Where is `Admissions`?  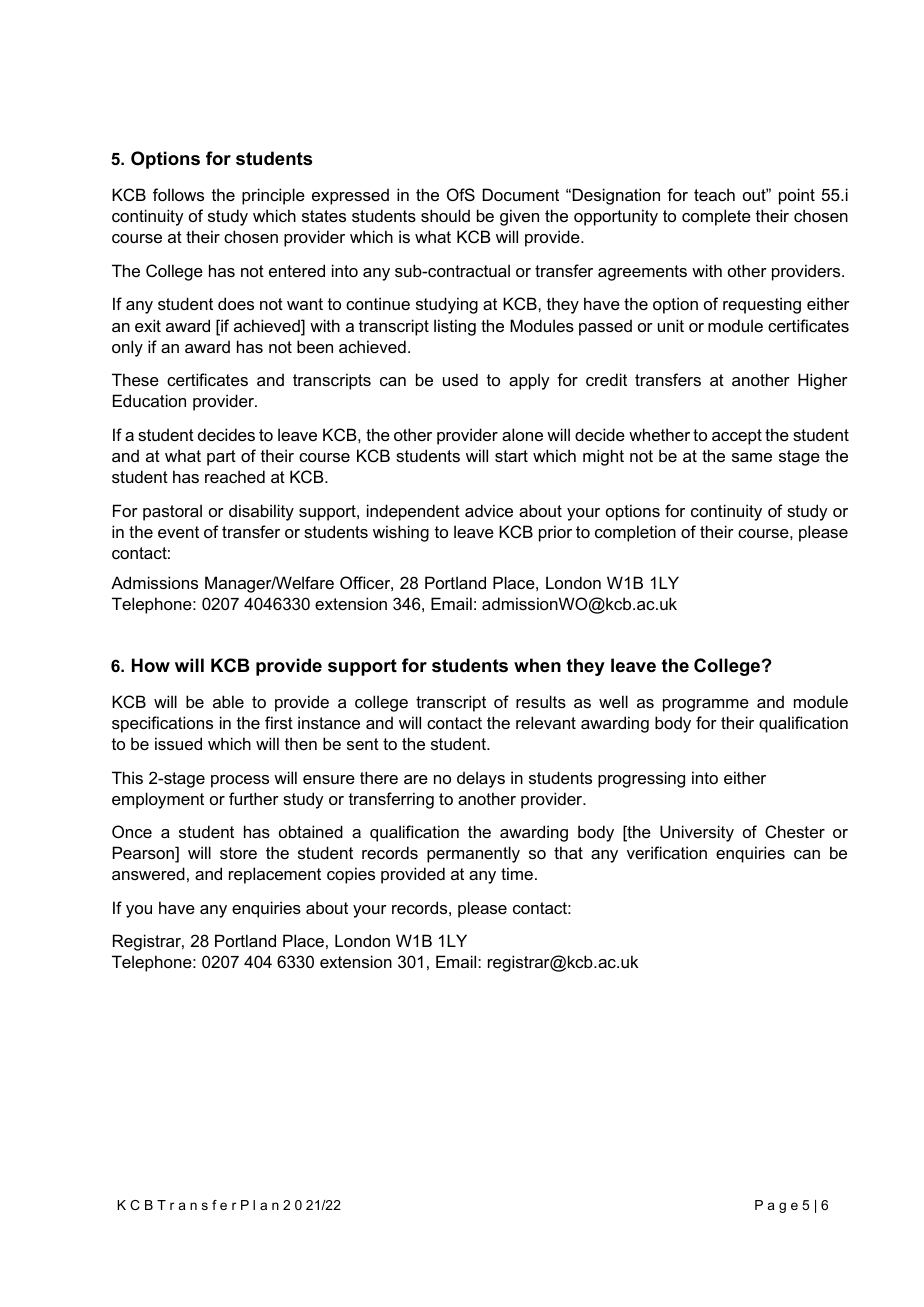 Admissions is located at coordinates (154, 582).
